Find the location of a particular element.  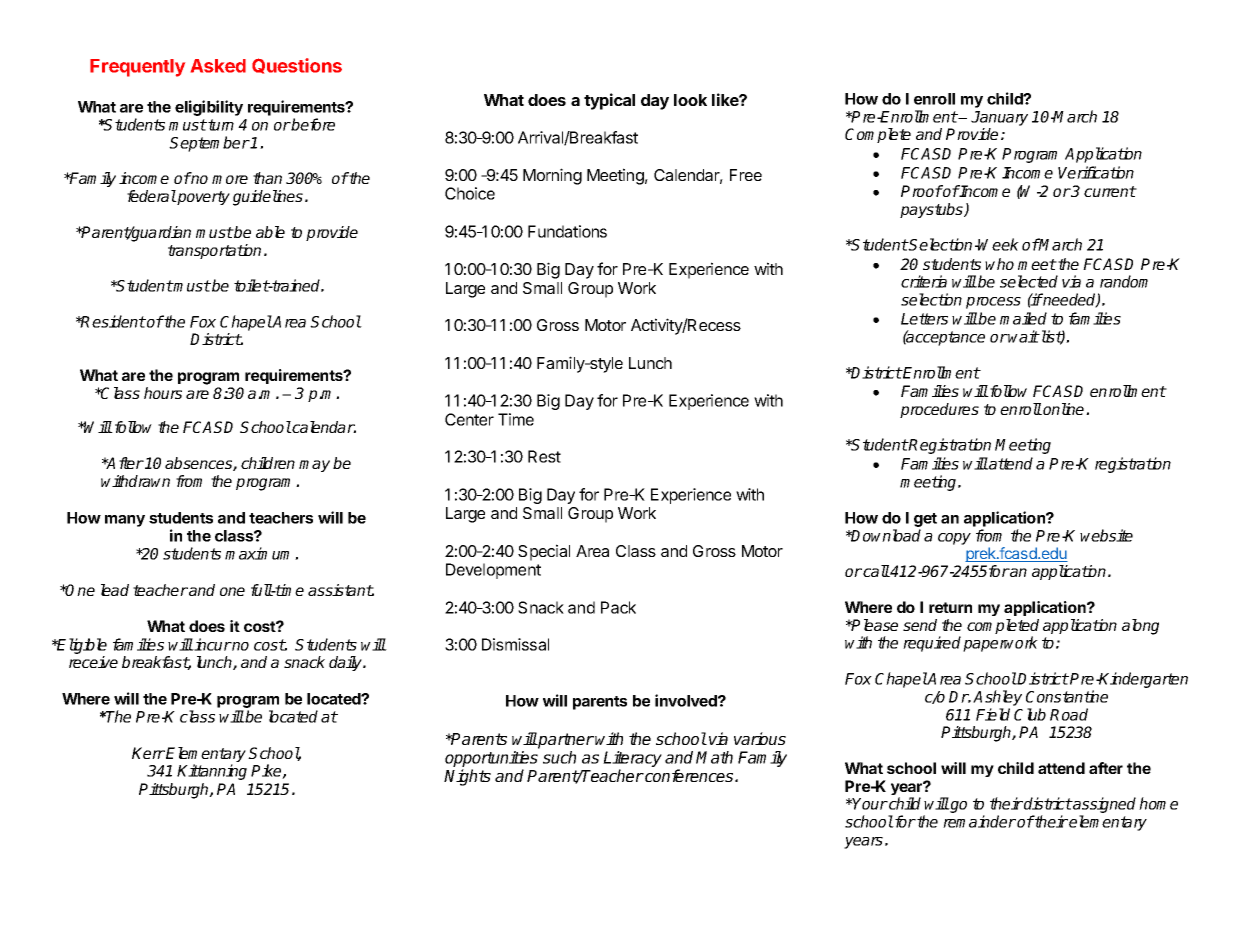

Pack is located at coordinates (618, 607).
